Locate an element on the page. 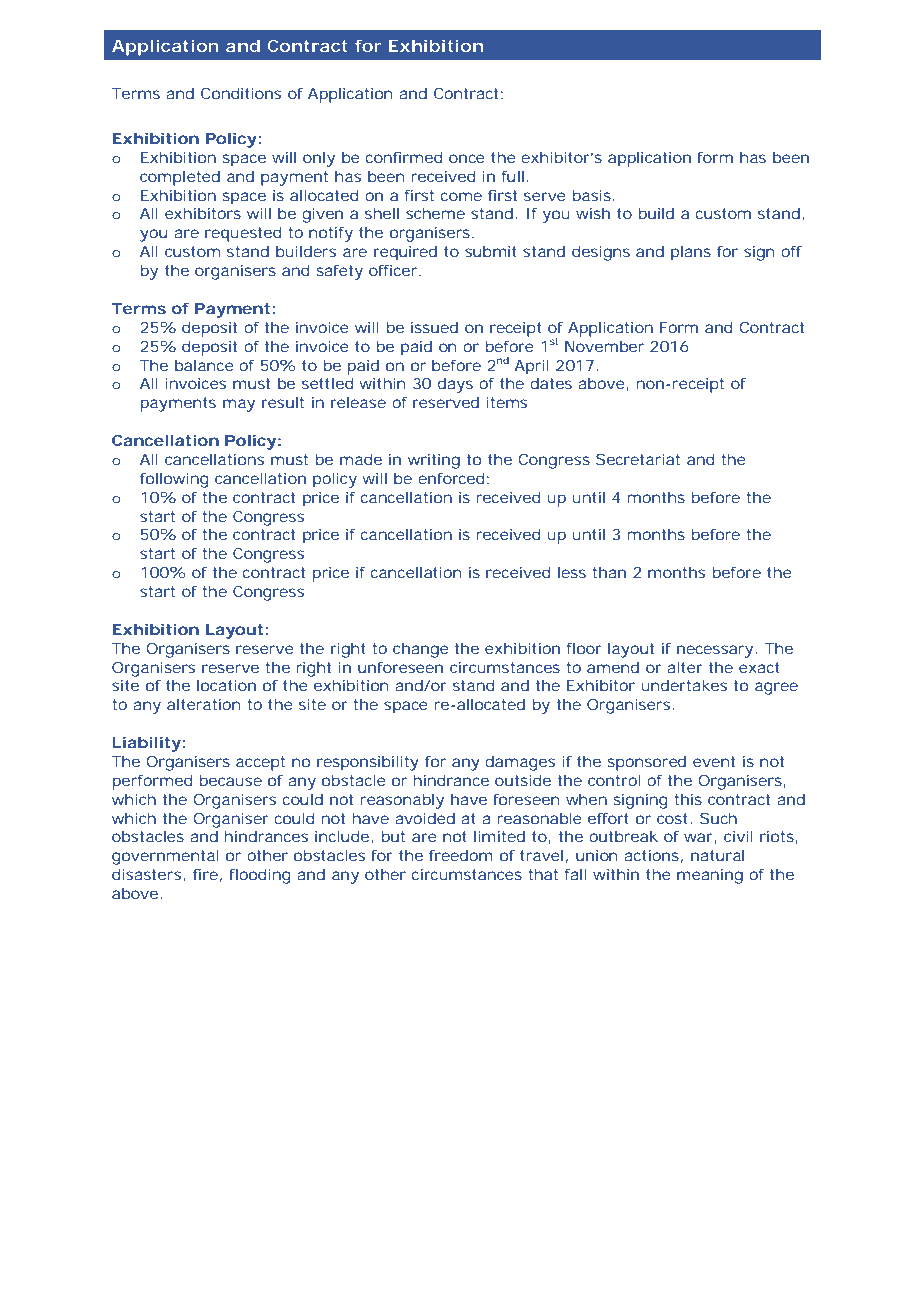 This image has width=924, height=1308. necessary is located at coordinates (715, 651).
